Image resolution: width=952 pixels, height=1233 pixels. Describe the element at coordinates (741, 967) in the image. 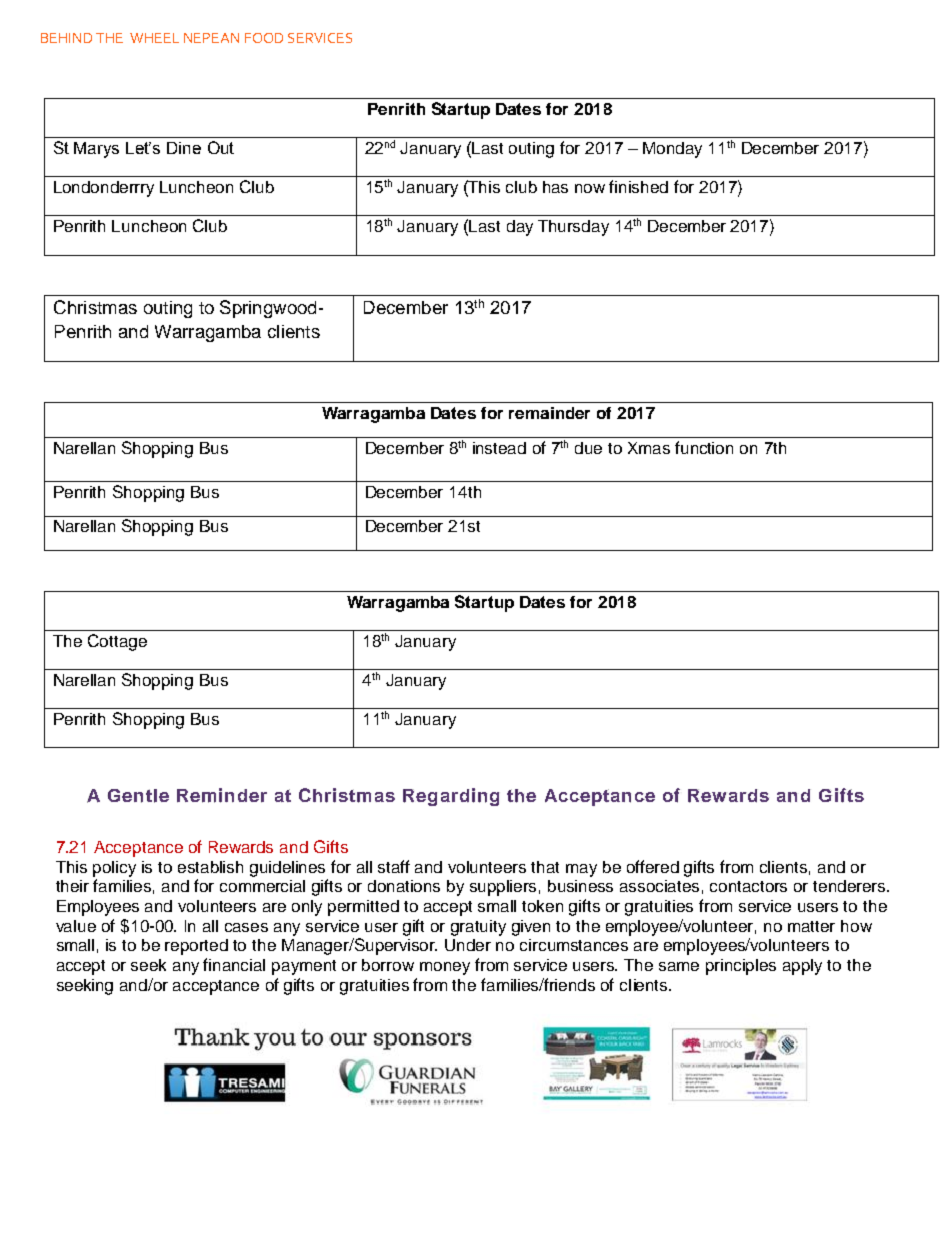

I see `principles` at that location.
